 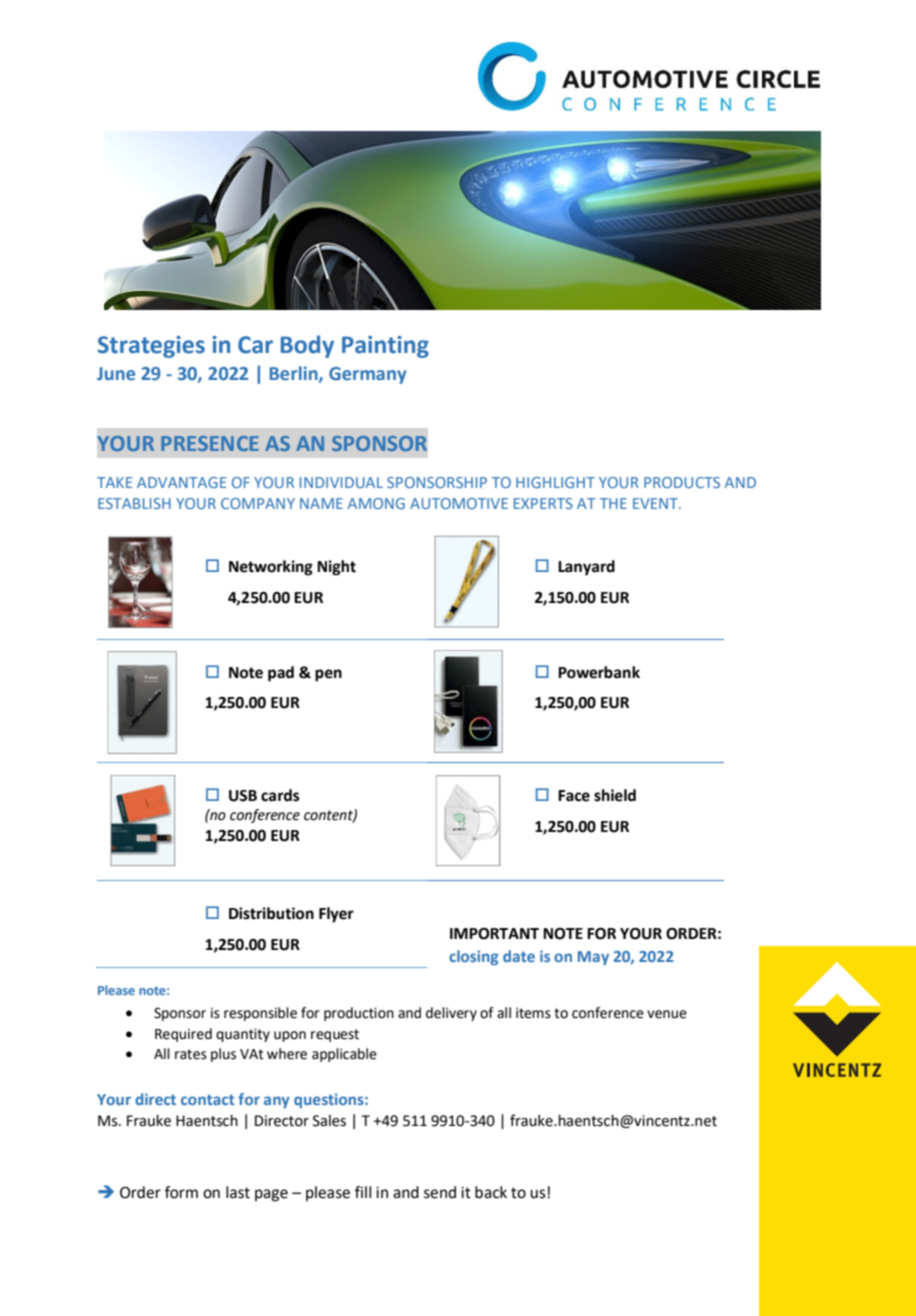 I want to click on cards, so click(x=280, y=795).
